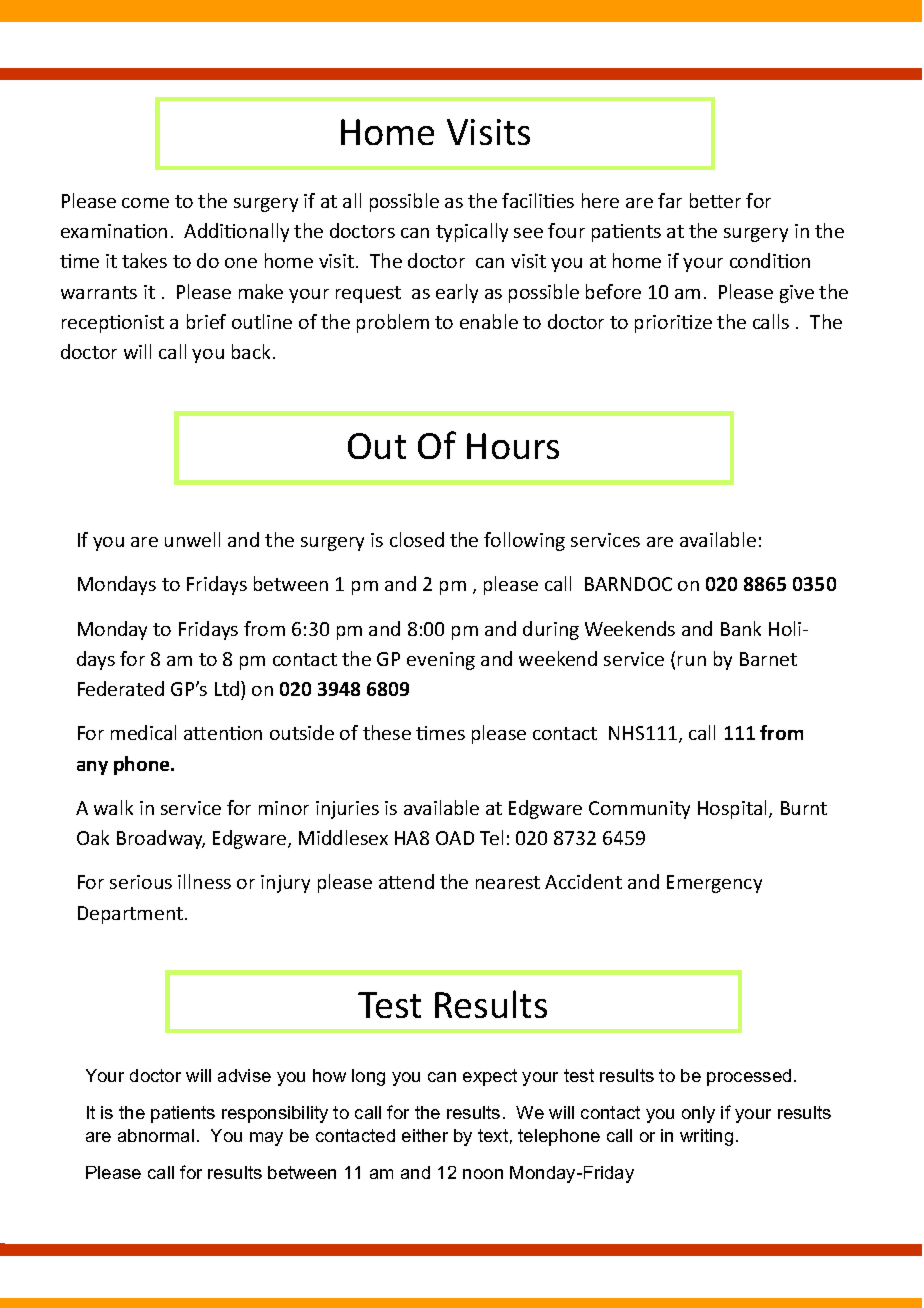 This document has width=924, height=1308. What do you see at coordinates (741, 628) in the document?
I see `Bank` at bounding box center [741, 628].
